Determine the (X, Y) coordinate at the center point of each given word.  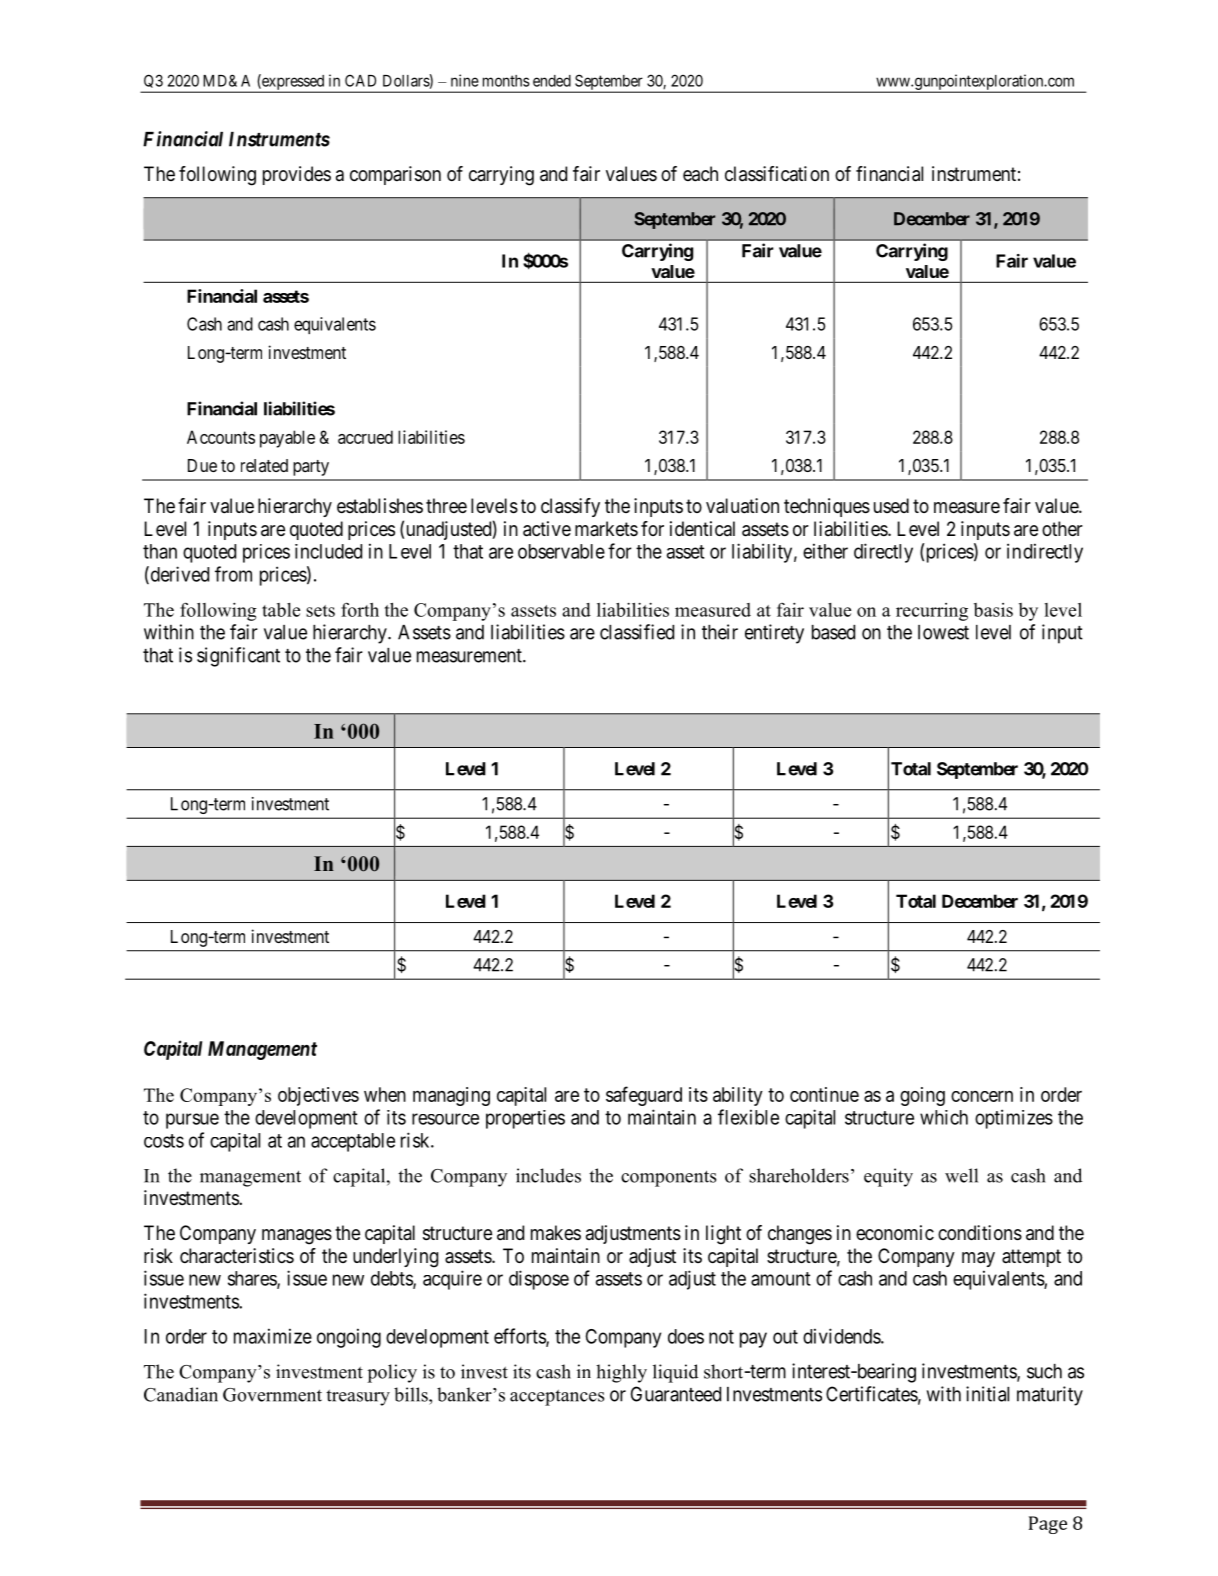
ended (552, 81)
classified (637, 632)
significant (238, 657)
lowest (943, 632)
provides (297, 175)
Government (272, 1395)
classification (777, 174)
